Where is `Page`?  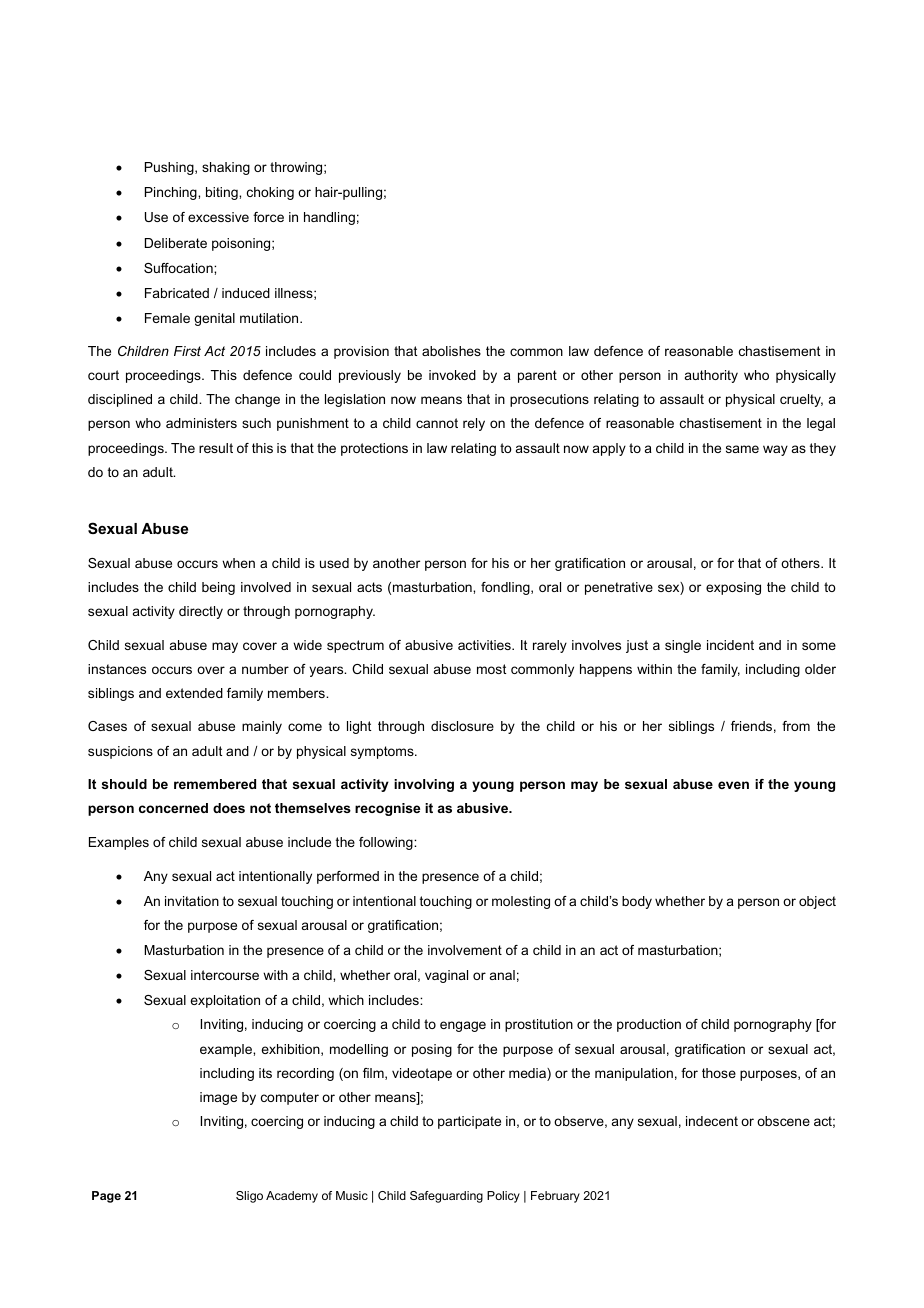
Page is located at coordinates (106, 1197).
